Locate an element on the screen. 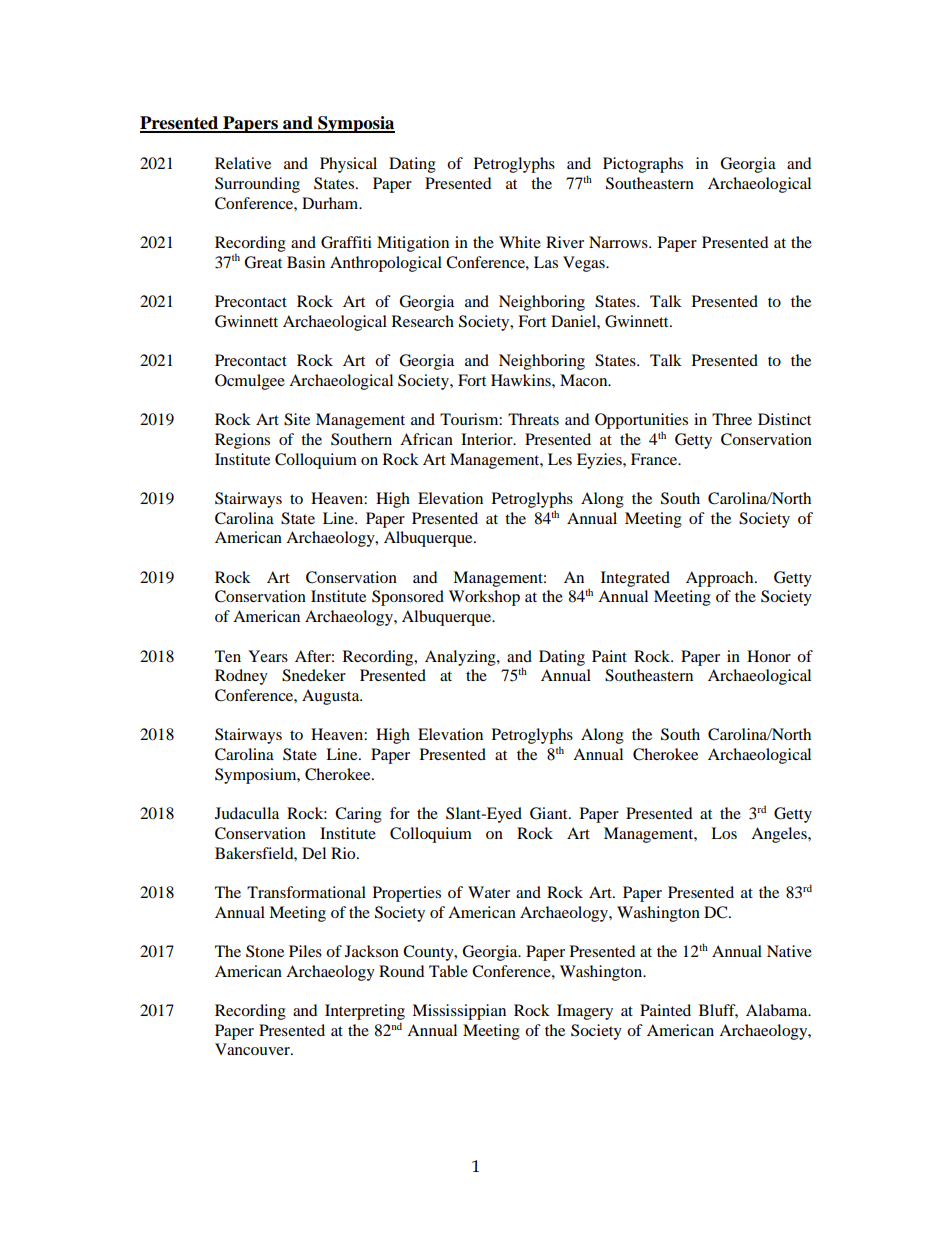 This screenshot has height=1233, width=952. Relative is located at coordinates (243, 163).
